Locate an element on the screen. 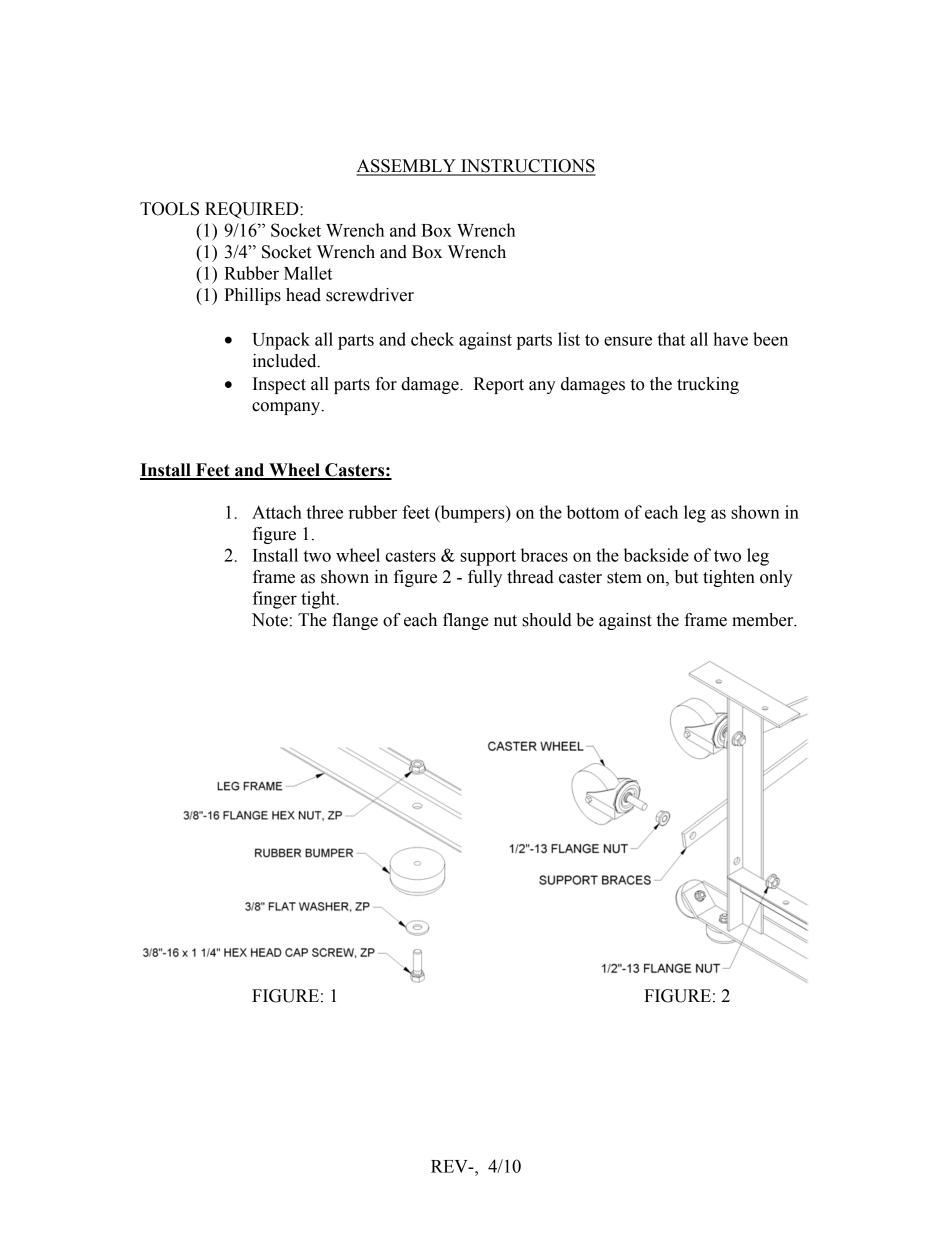  Note is located at coordinates (270, 620).
